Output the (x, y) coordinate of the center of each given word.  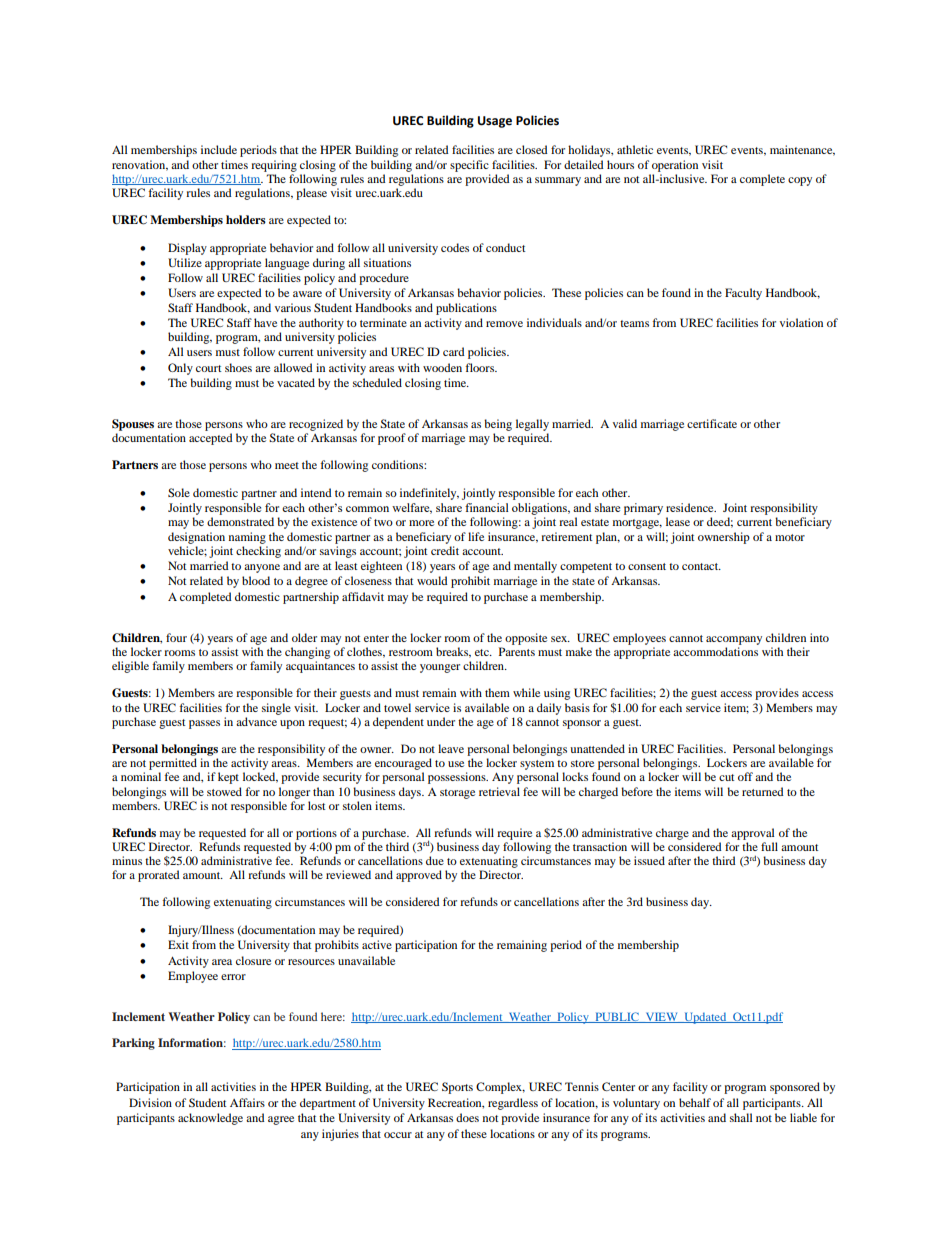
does (467, 1117)
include (219, 149)
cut (727, 777)
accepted (211, 439)
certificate (712, 423)
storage (457, 794)
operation (675, 166)
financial (487, 507)
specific (469, 166)
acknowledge (210, 1119)
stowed (224, 791)
